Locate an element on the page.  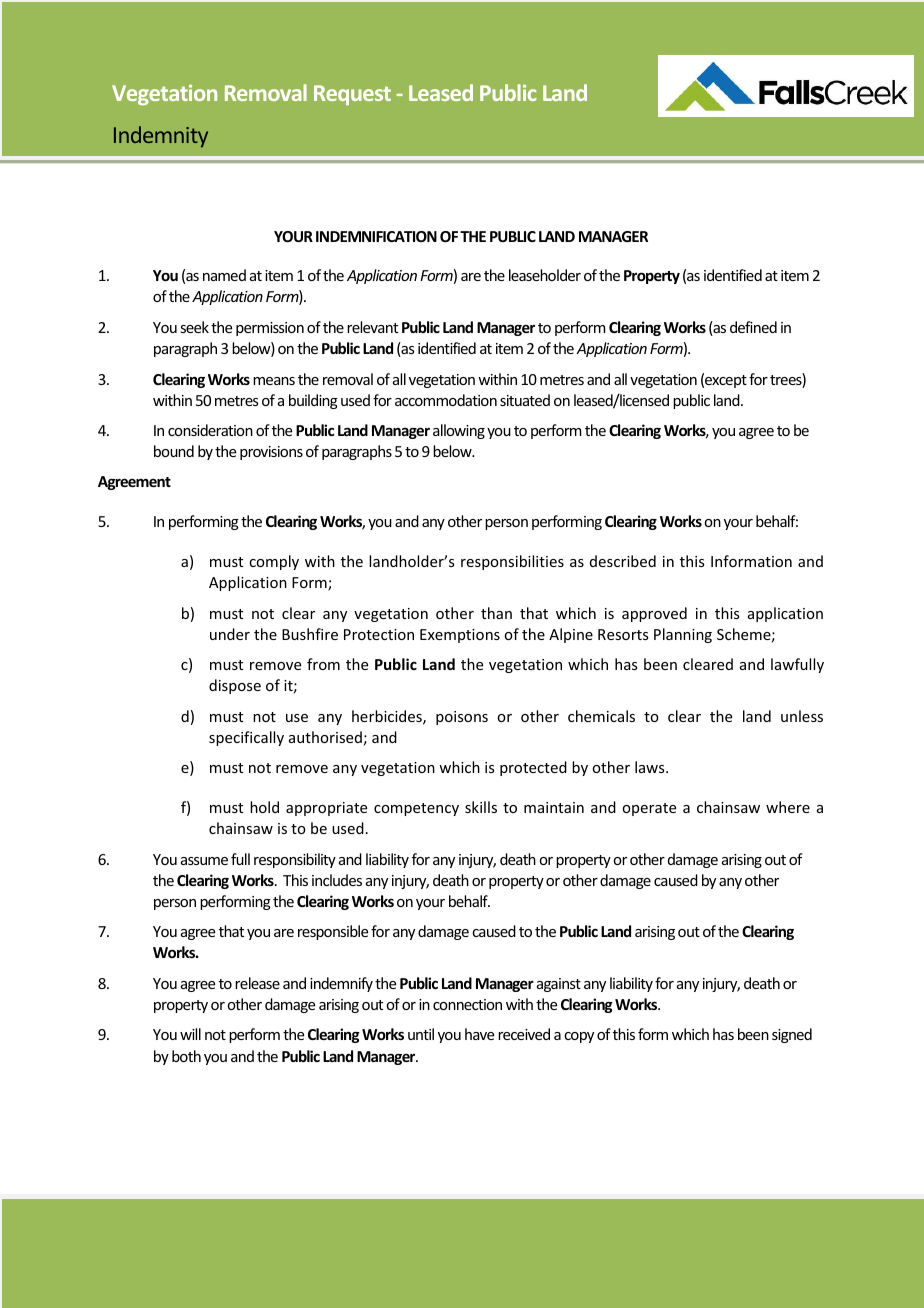
skills is located at coordinates (481, 807).
